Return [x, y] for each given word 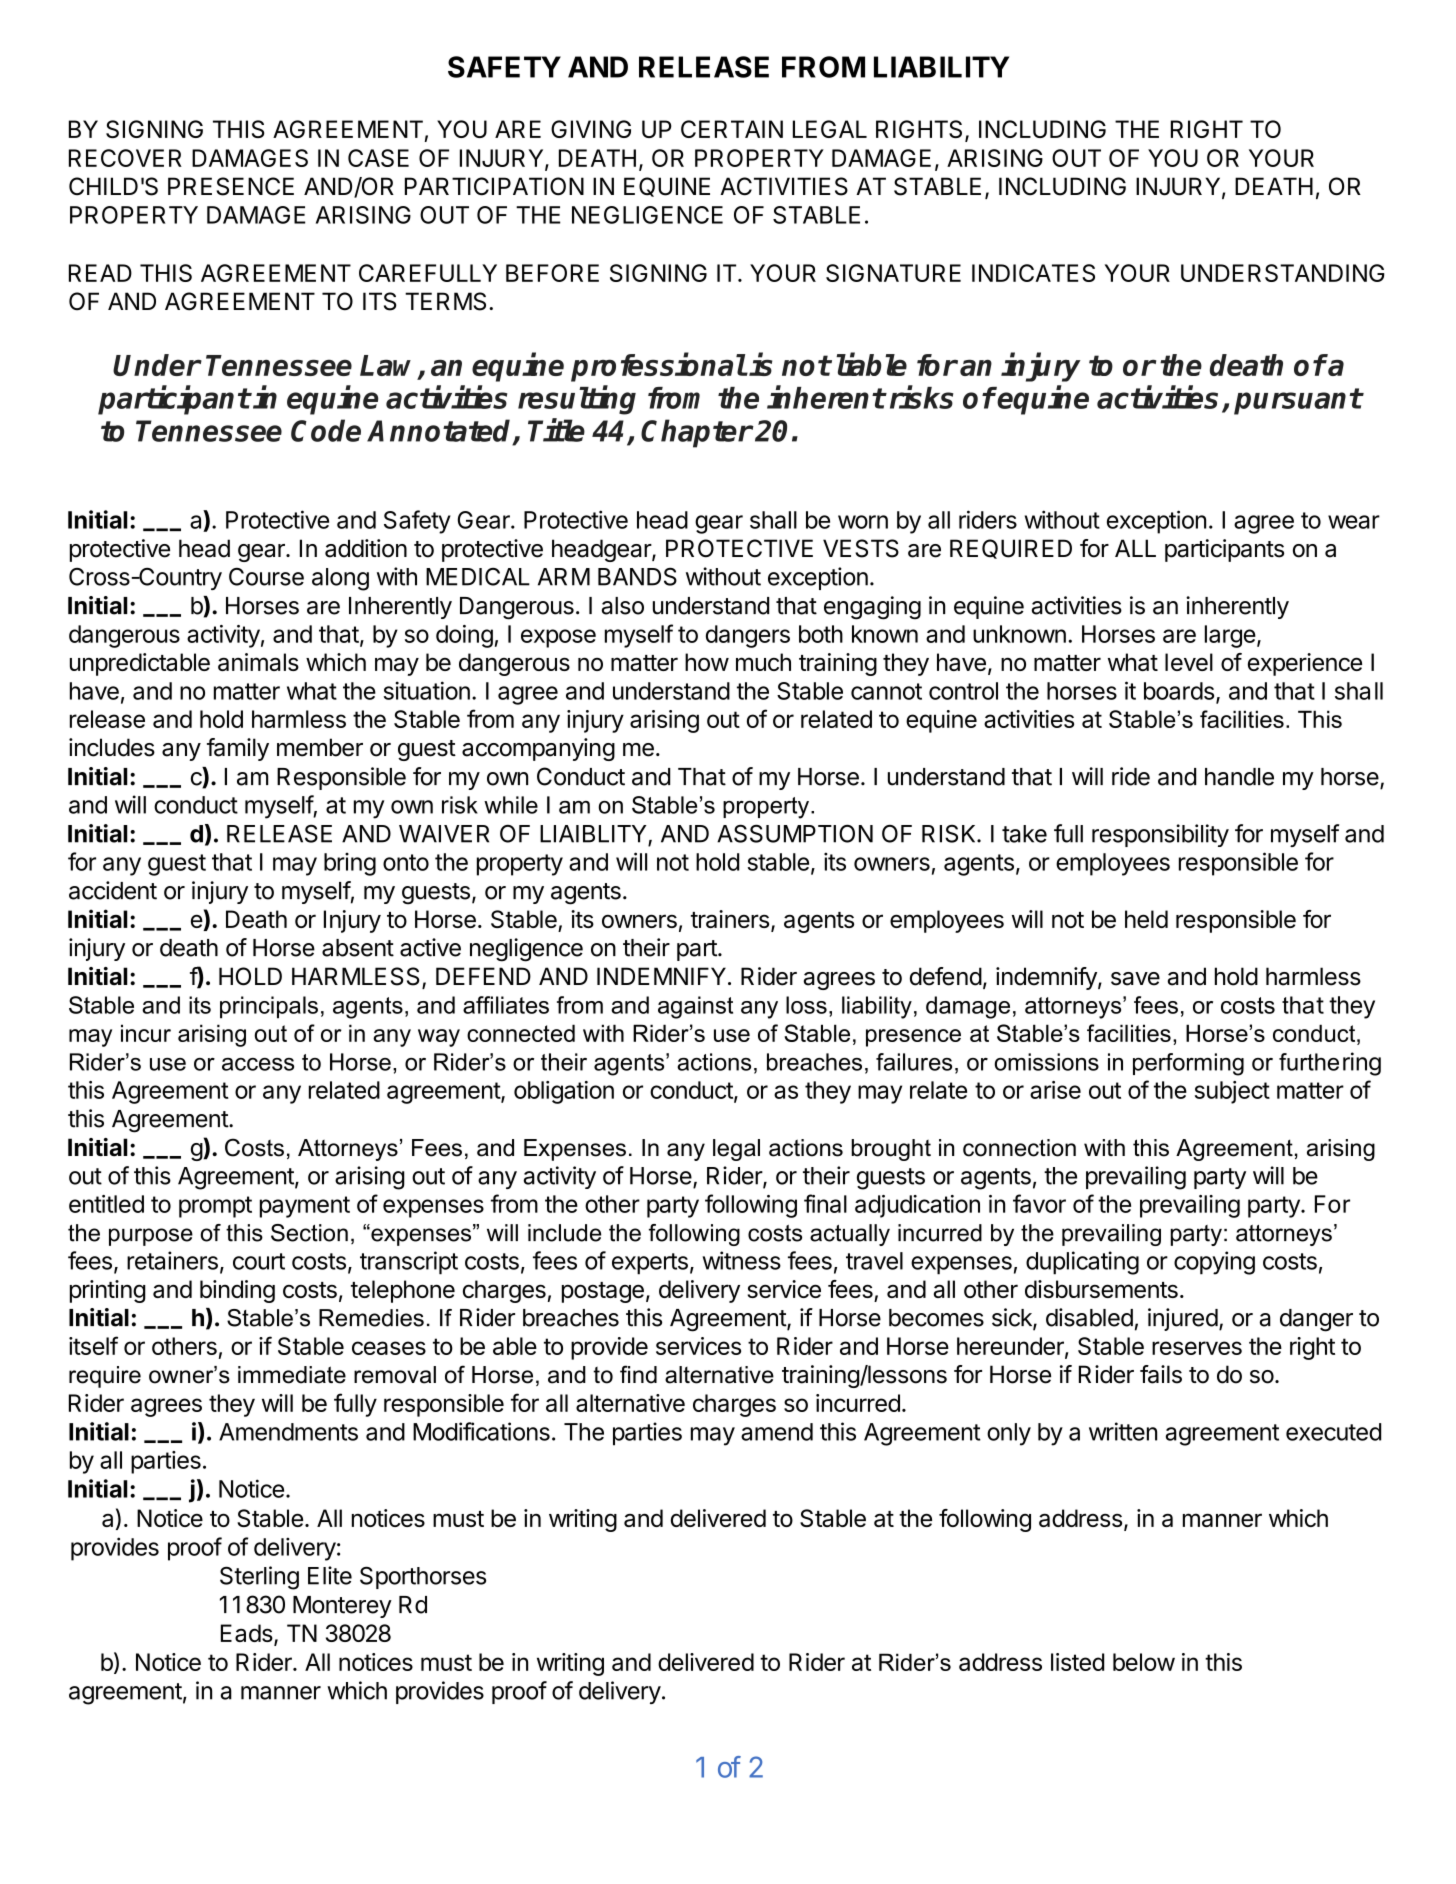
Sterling [259, 1578]
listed [1077, 1662]
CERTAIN [732, 129]
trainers [730, 919]
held [1146, 919]
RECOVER [125, 158]
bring [350, 864]
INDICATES [1033, 273]
